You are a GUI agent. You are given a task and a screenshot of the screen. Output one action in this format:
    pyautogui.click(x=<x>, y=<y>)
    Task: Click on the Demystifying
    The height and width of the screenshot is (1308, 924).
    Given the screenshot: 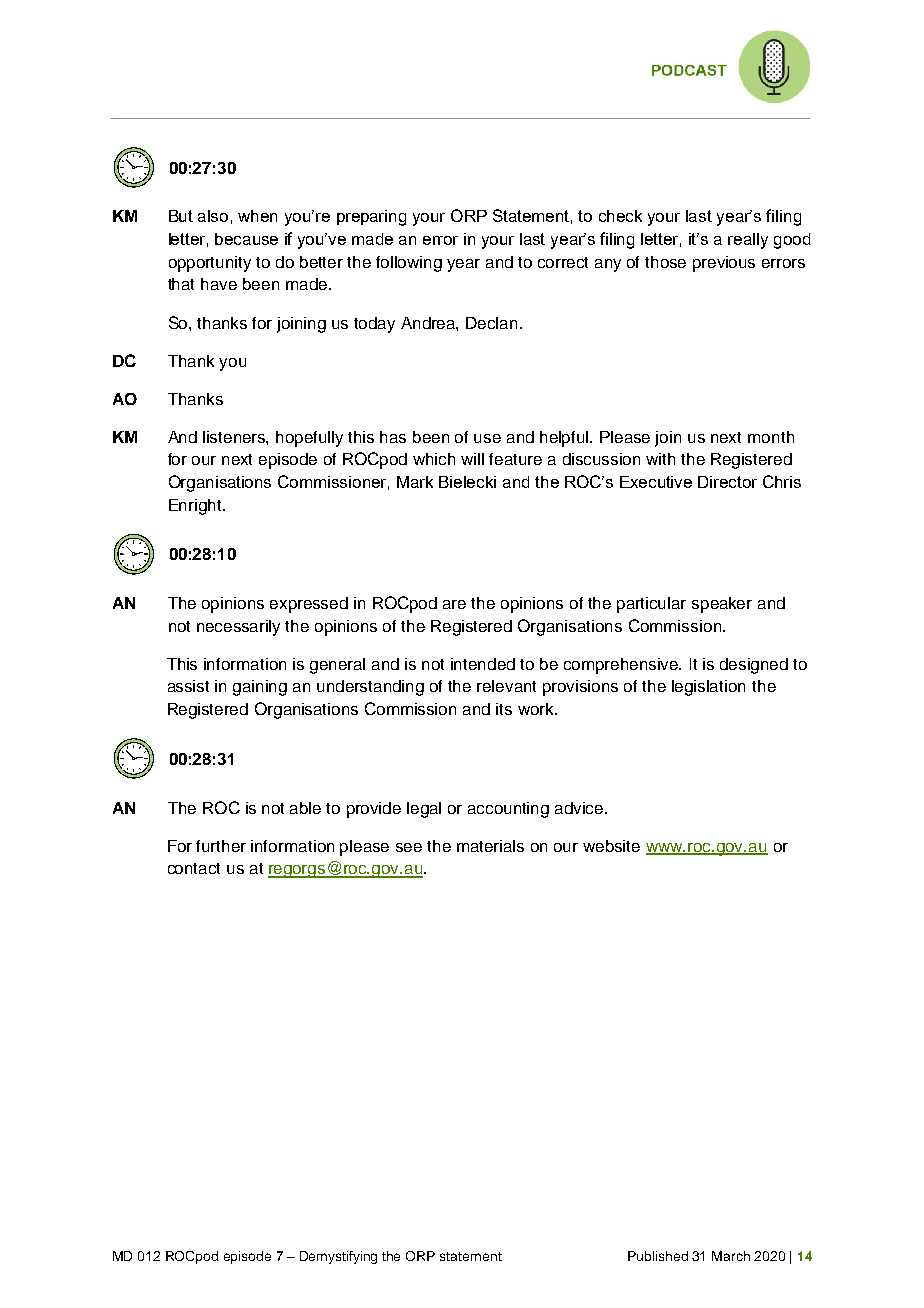 What is the action you would take?
    pyautogui.click(x=338, y=1257)
